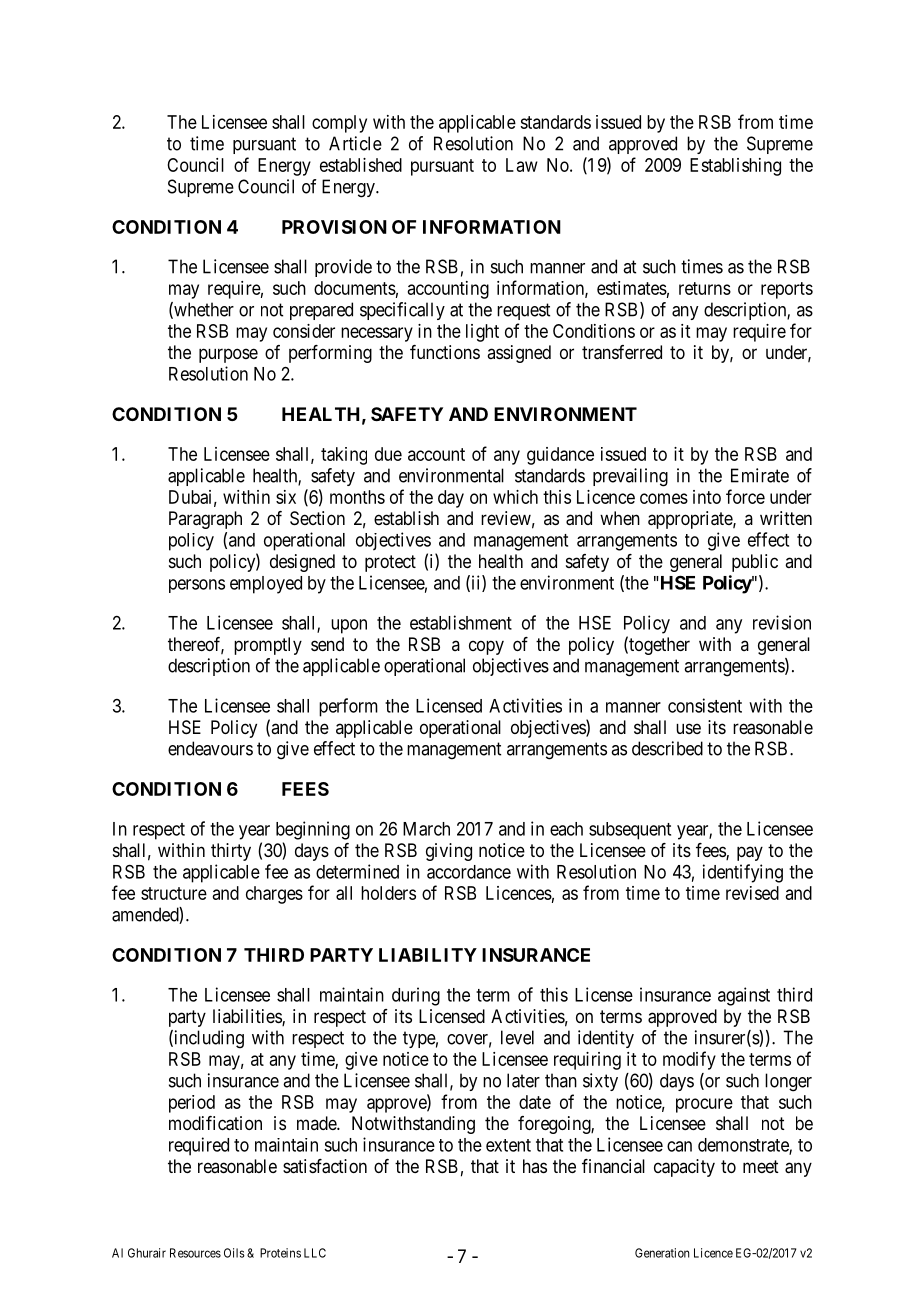 This screenshot has height=1308, width=924. I want to click on promptly, so click(268, 646).
